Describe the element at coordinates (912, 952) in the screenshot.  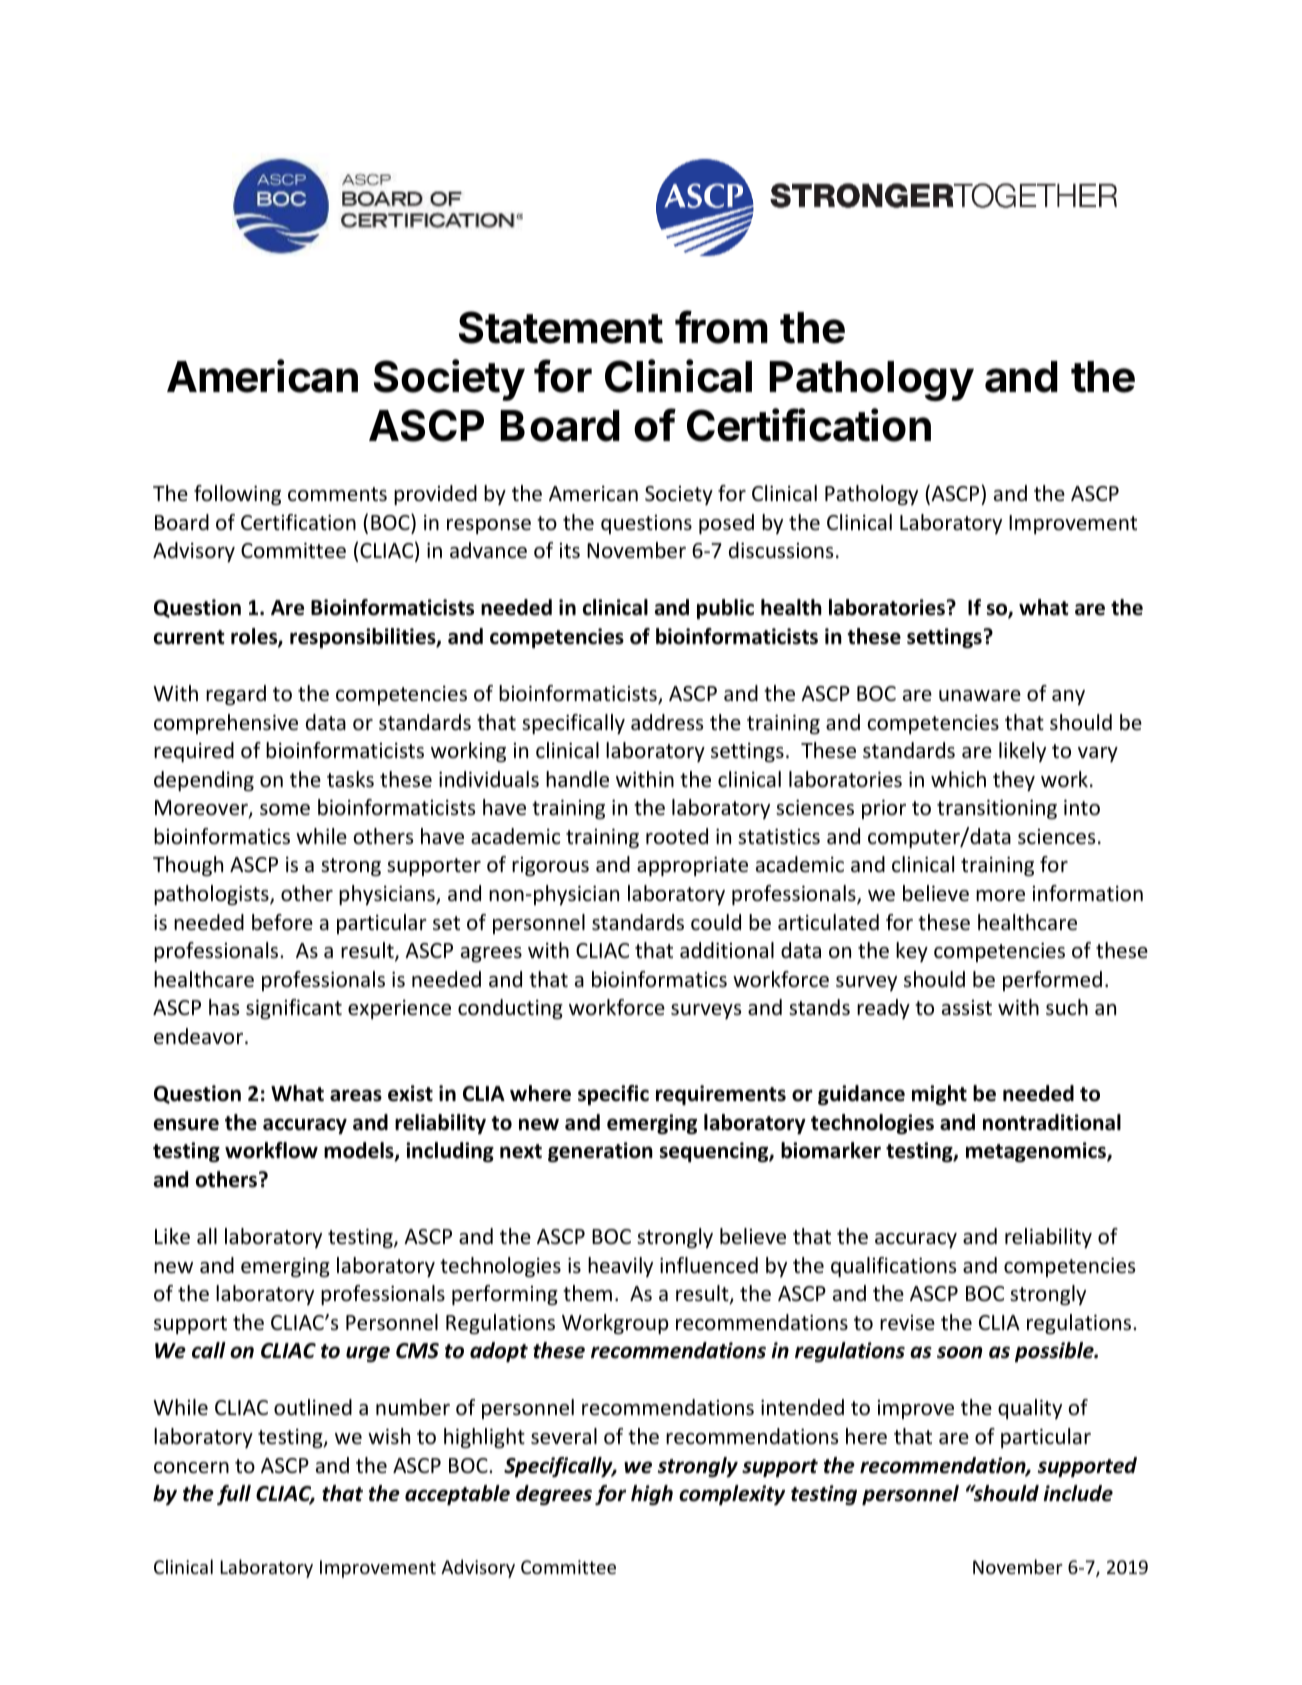
I see `key` at that location.
